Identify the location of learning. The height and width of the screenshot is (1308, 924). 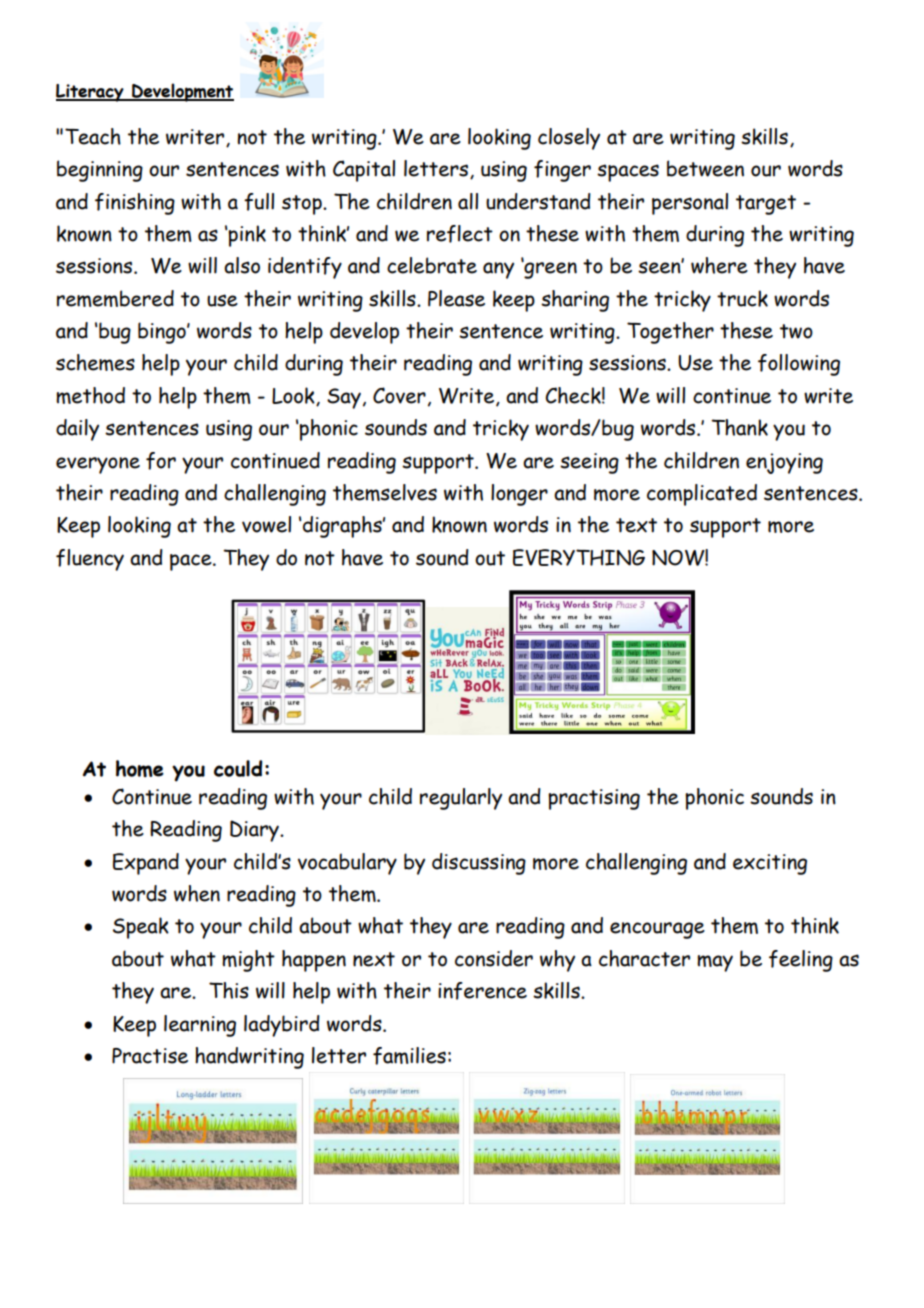
(200, 1026).
